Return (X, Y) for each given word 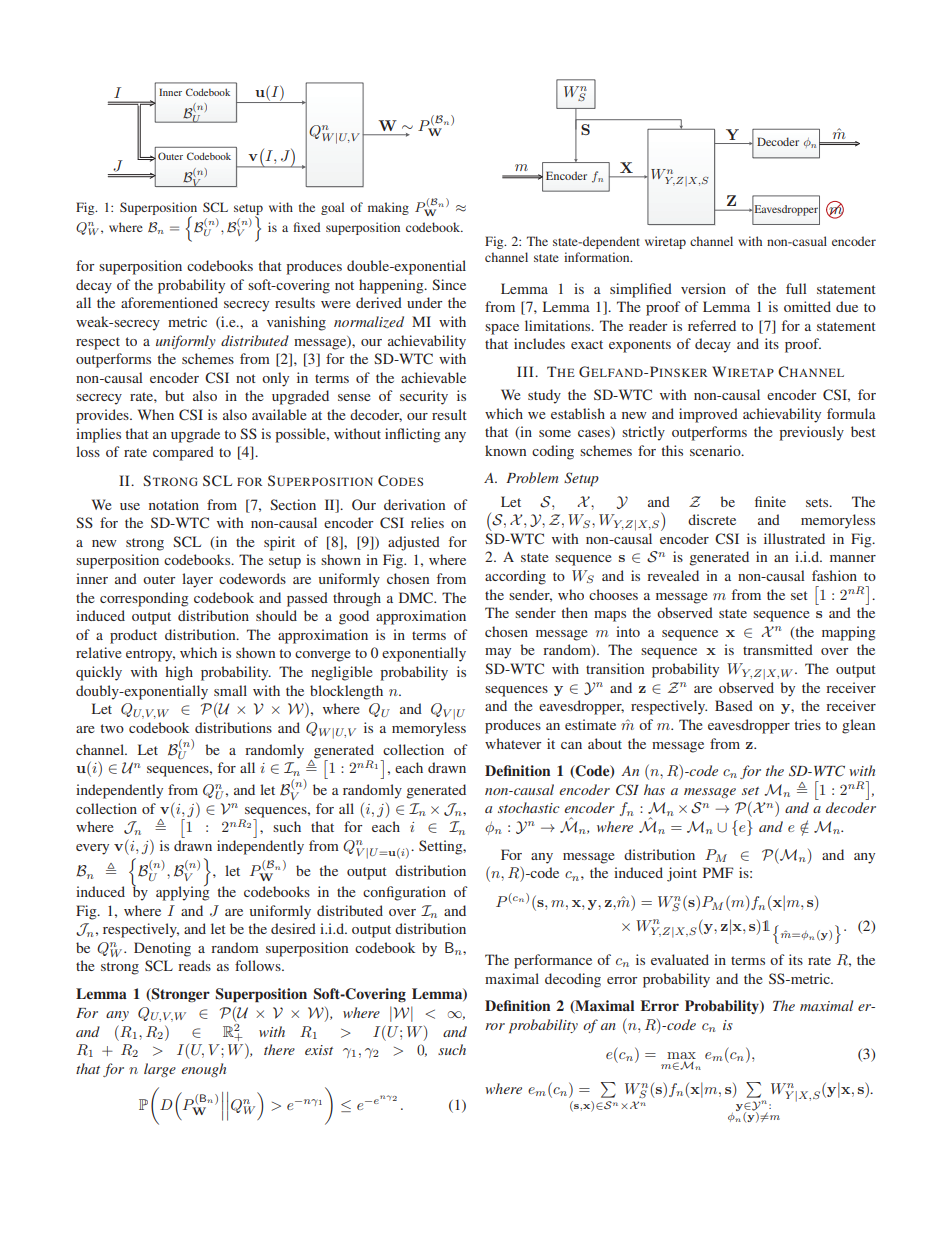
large (160, 1070)
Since (449, 284)
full (796, 288)
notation (174, 504)
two (112, 728)
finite (770, 501)
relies (427, 522)
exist (319, 1050)
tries (808, 724)
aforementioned (169, 302)
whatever (513, 743)
